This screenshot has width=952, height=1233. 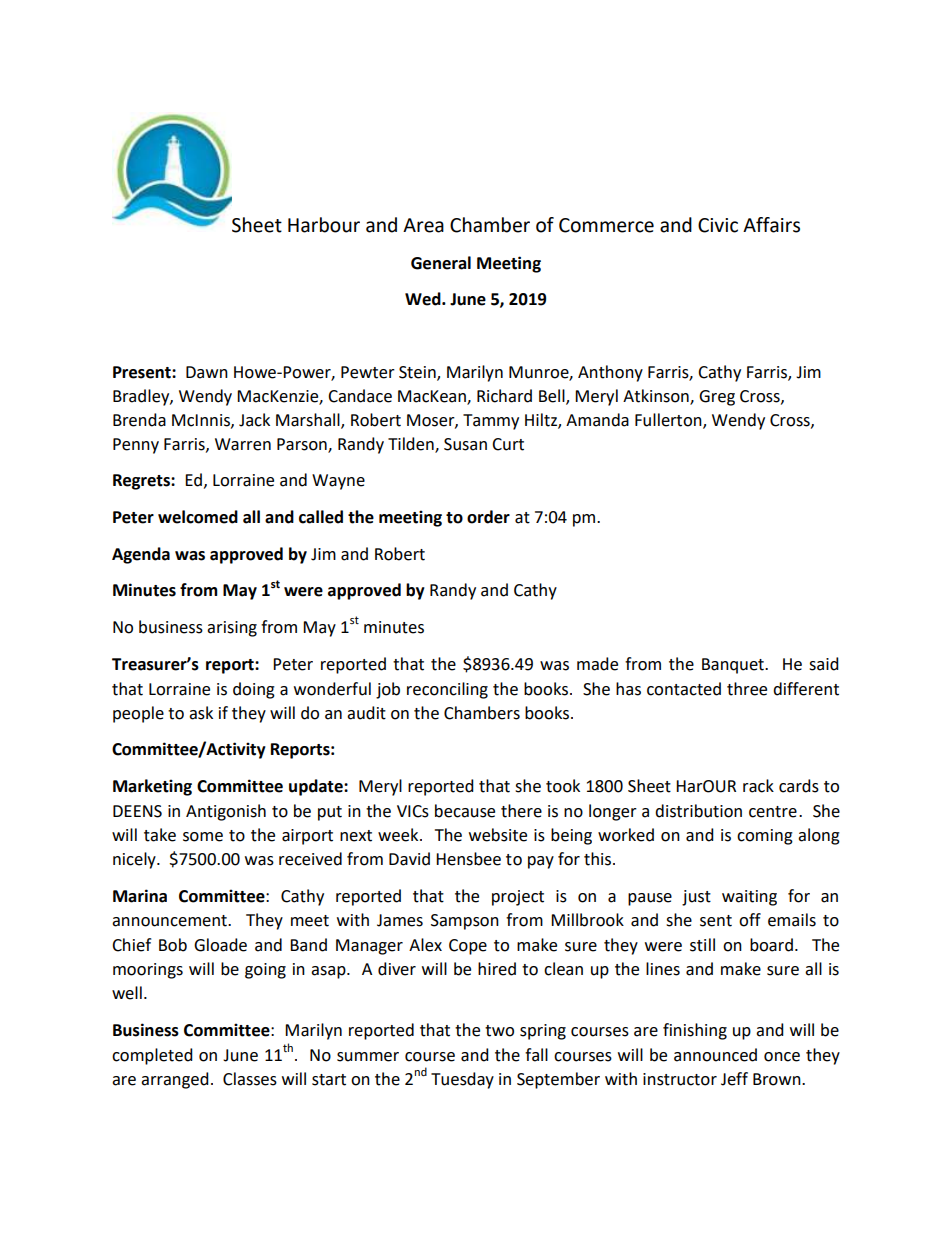 I want to click on General, so click(x=441, y=263).
